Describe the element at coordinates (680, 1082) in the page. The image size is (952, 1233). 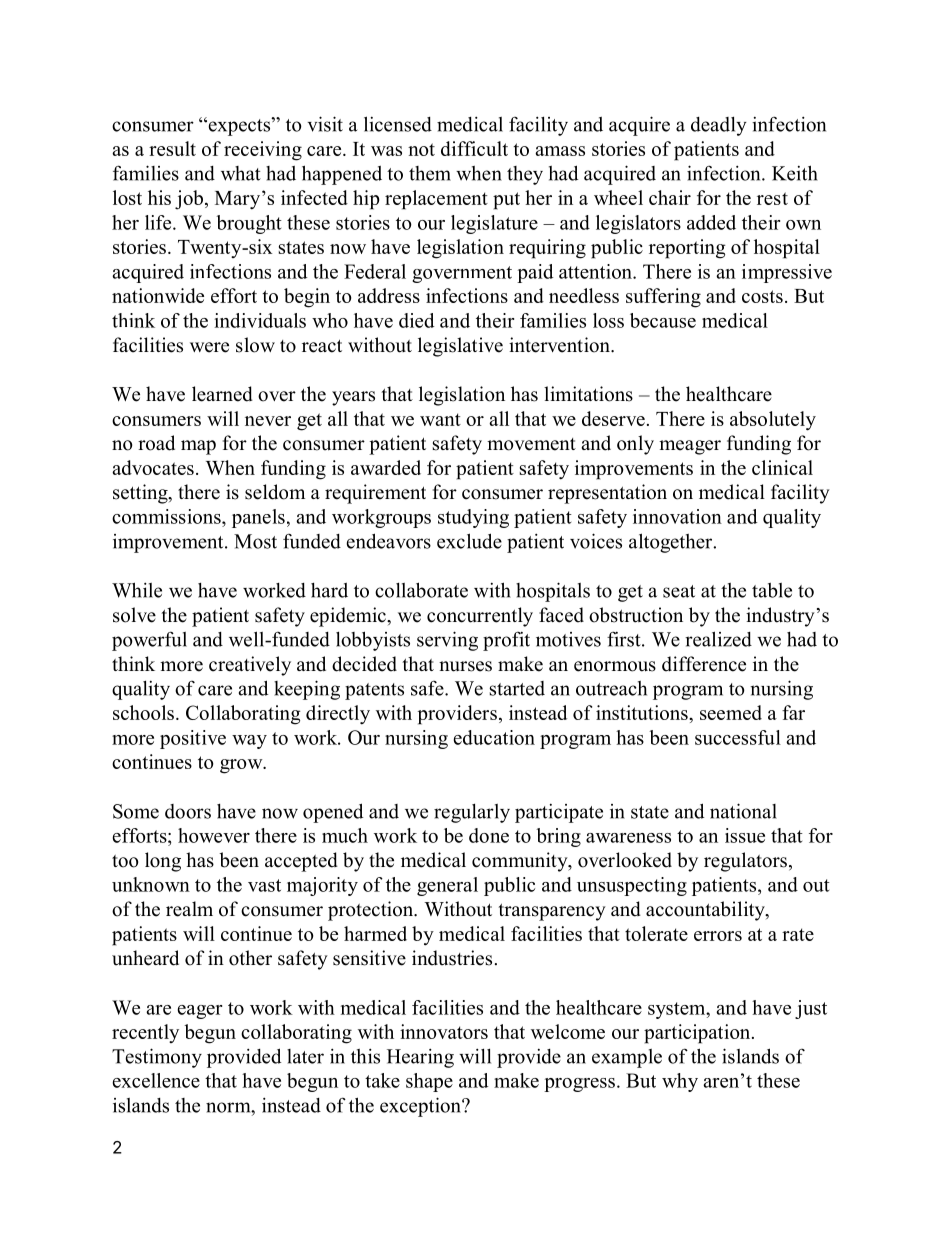
I see `why` at that location.
